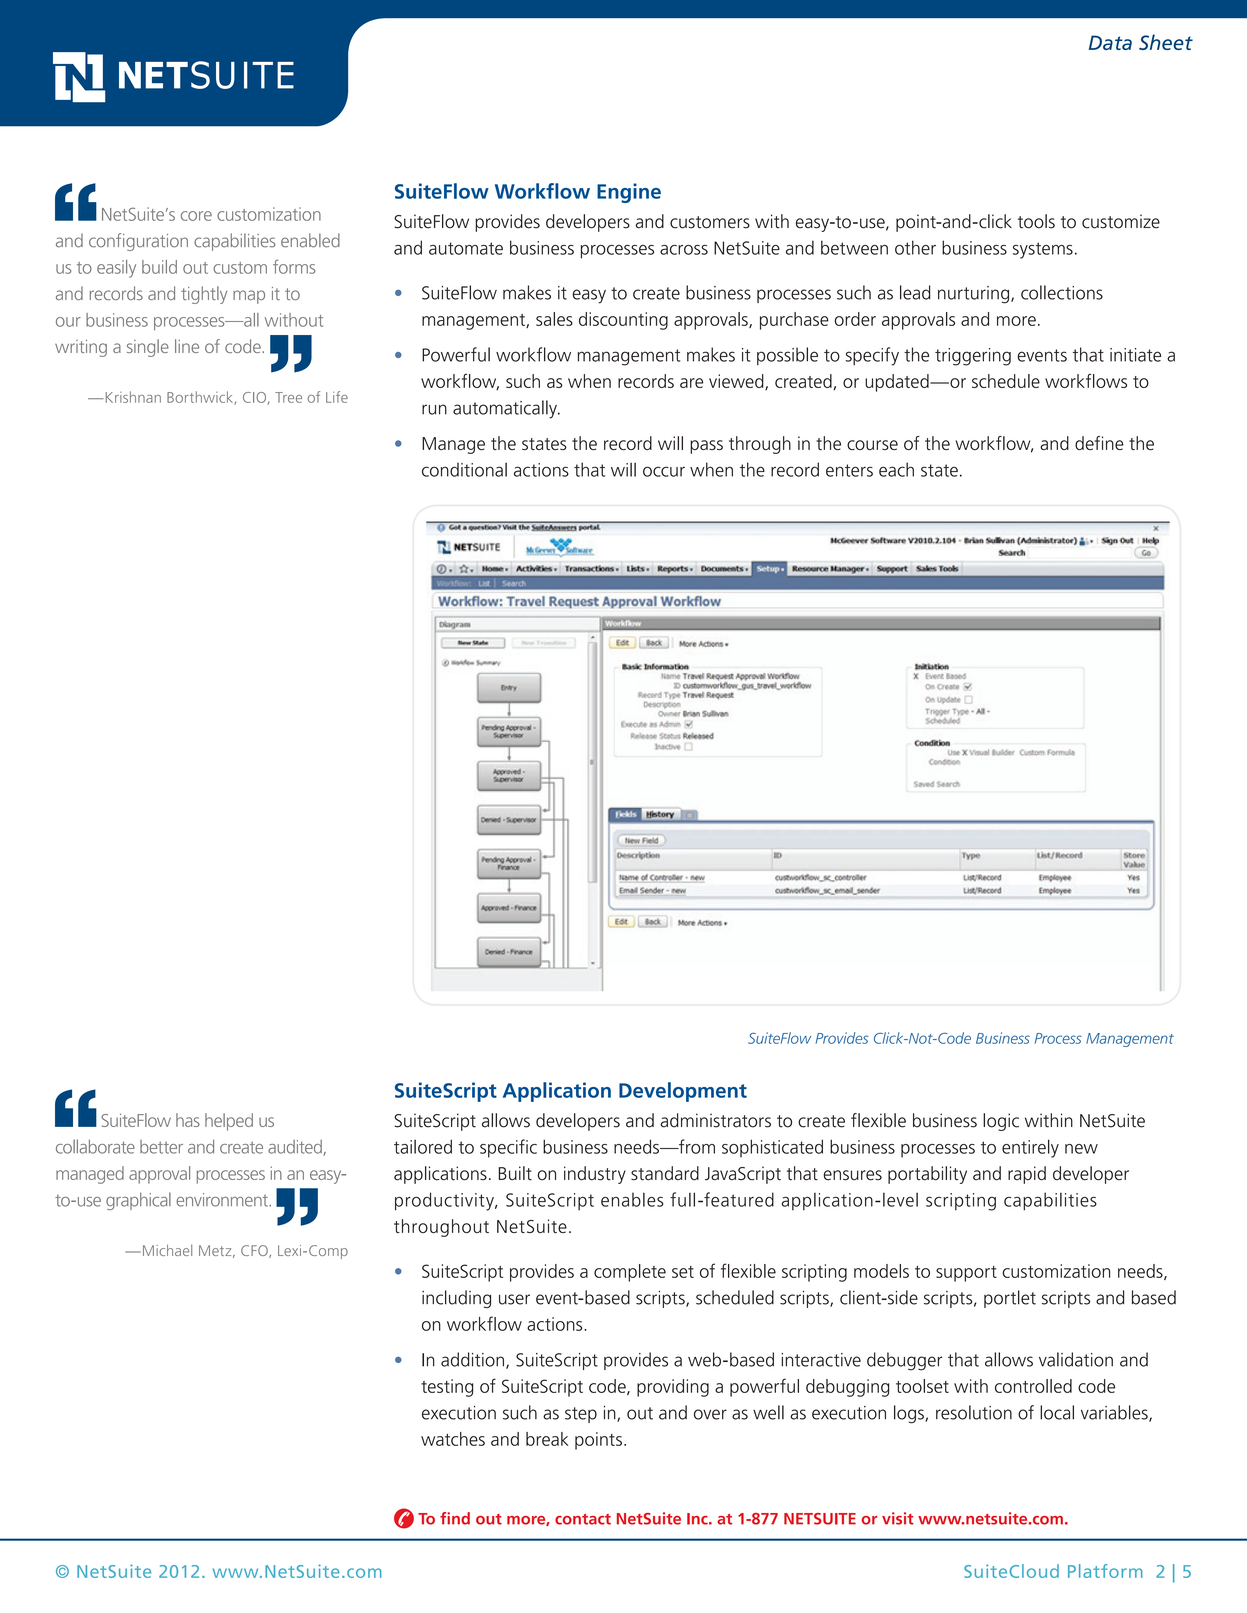 This image has width=1247, height=1613. I want to click on Tree, so click(288, 397).
